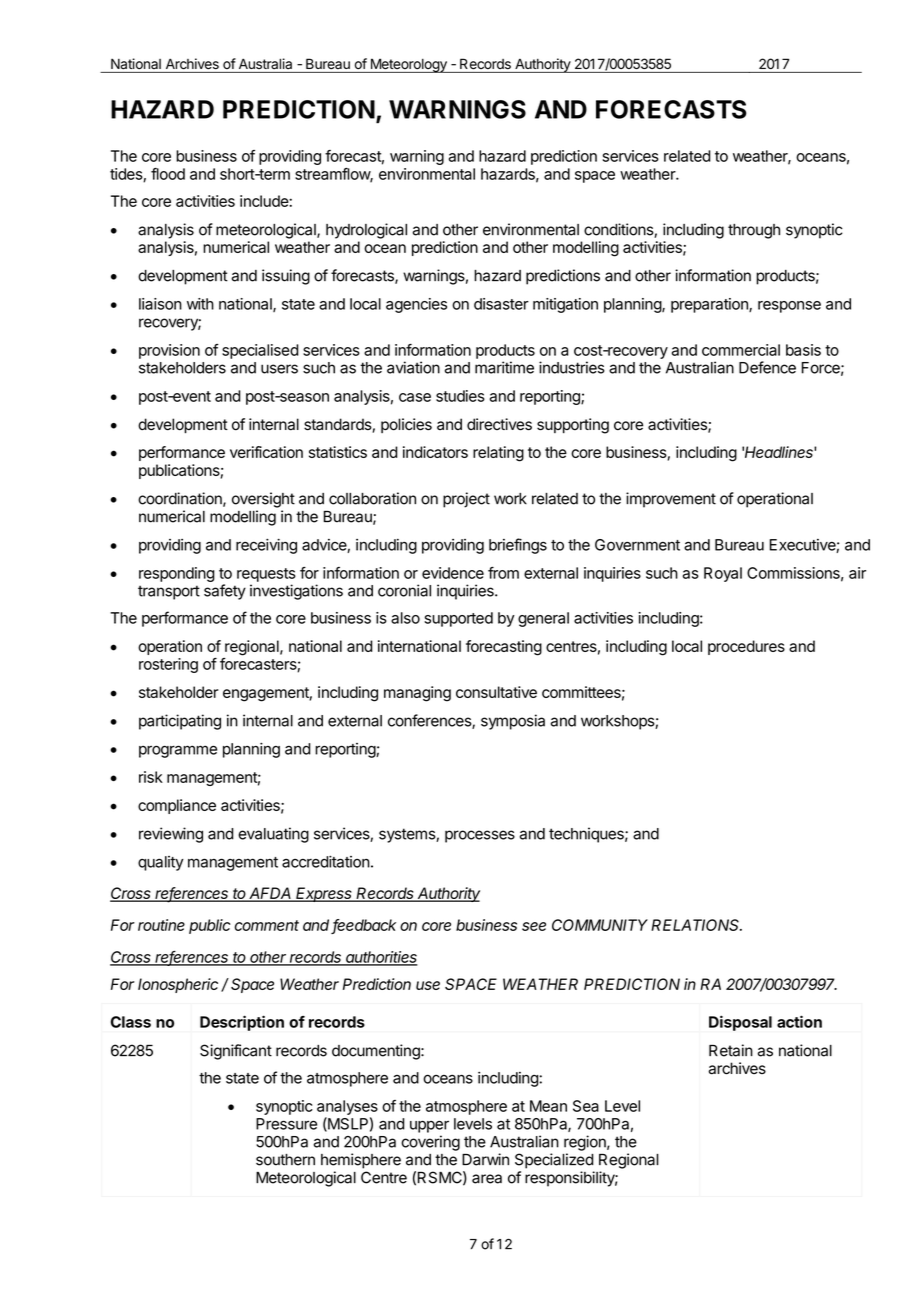 The image size is (924, 1308). I want to click on flood, so click(168, 174).
